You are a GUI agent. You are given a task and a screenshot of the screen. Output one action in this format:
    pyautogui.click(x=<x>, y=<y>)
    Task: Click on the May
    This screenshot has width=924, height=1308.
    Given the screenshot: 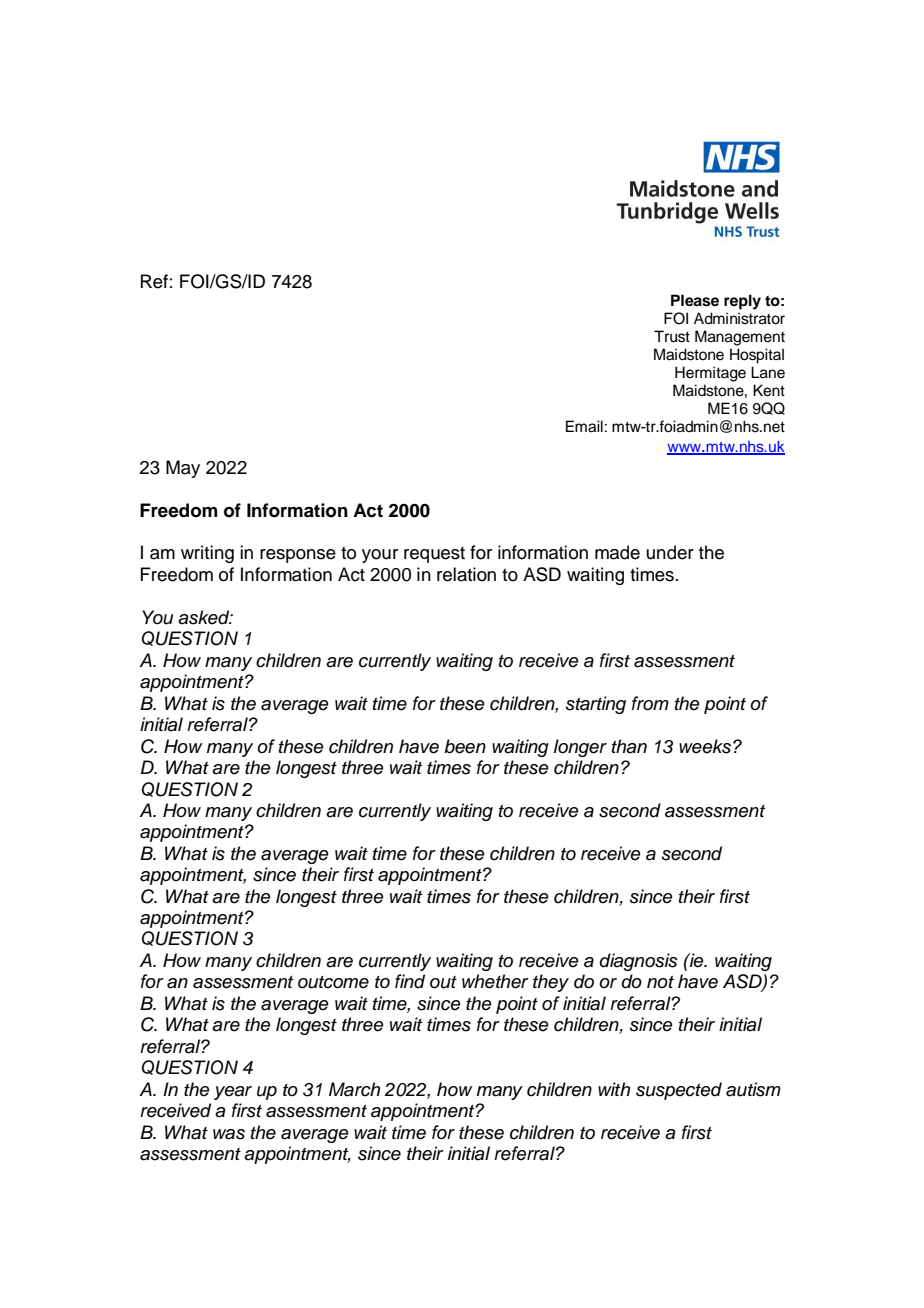 What is the action you would take?
    pyautogui.click(x=183, y=469)
